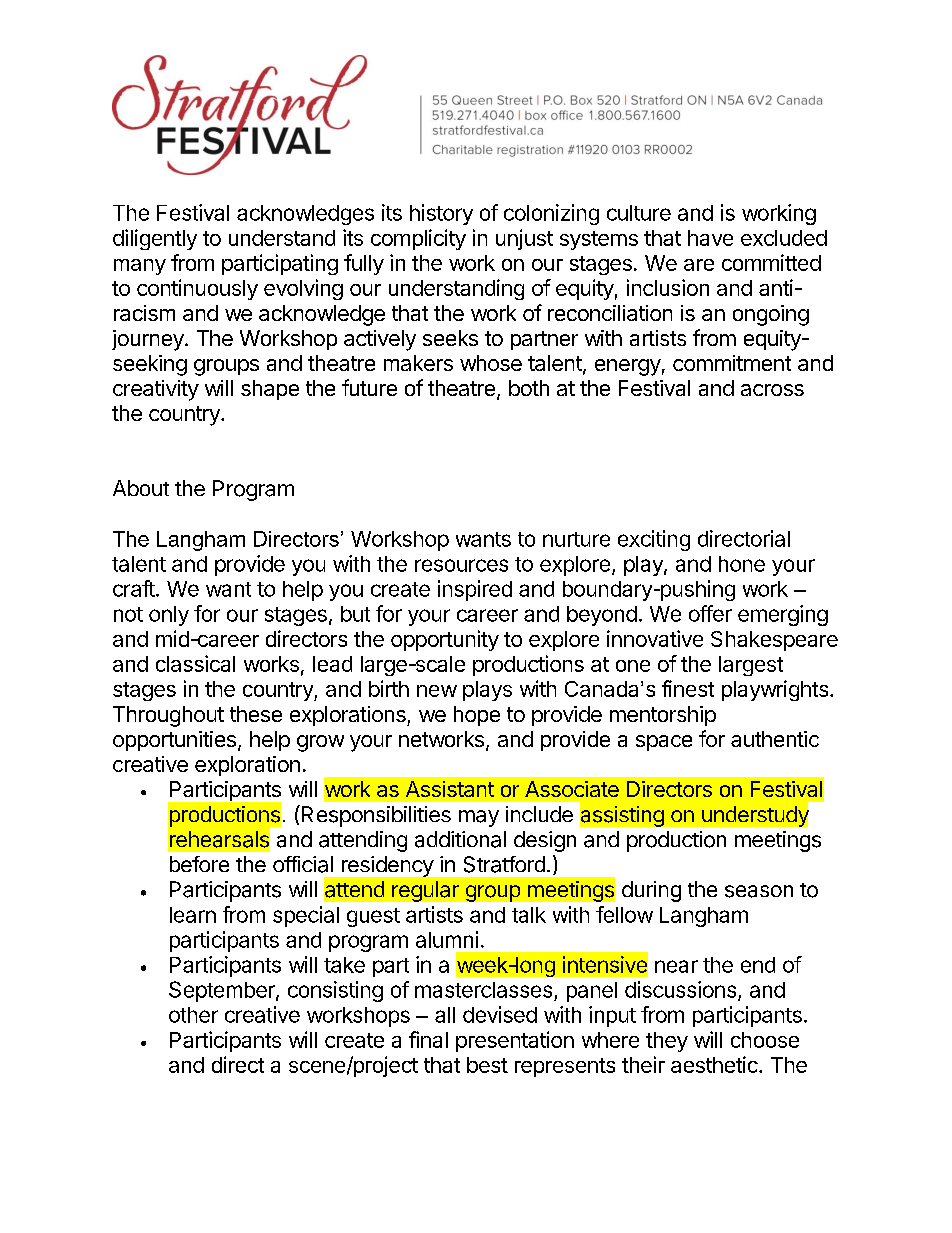  Describe the element at coordinates (156, 390) in the screenshot. I see `creativity` at that location.
